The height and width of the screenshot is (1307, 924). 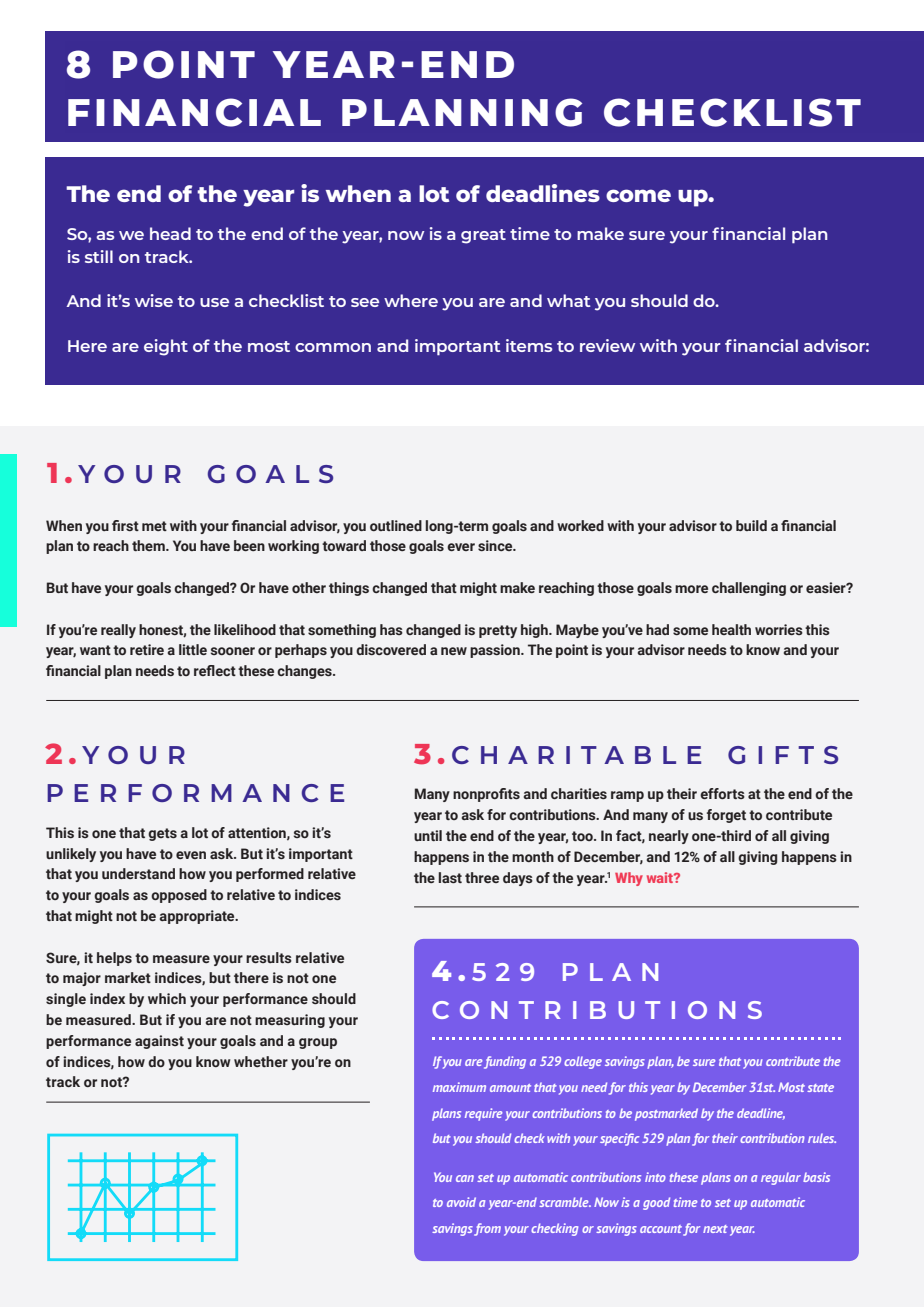 What do you see at coordinates (483, 236) in the screenshot?
I see `great` at bounding box center [483, 236].
